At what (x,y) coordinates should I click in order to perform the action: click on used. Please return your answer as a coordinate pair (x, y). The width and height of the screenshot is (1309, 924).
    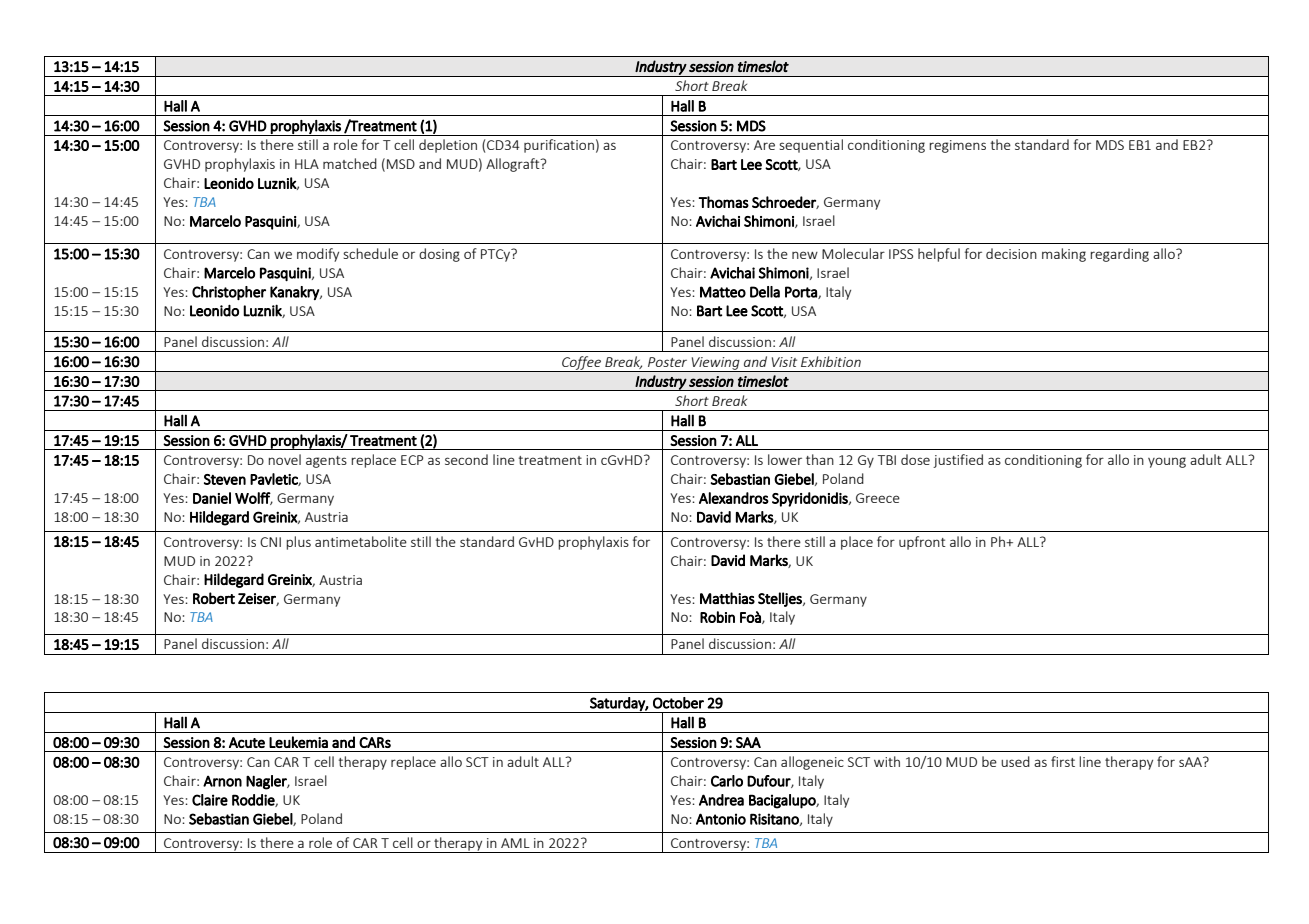
    Looking at the image, I should click on (1015, 761).
